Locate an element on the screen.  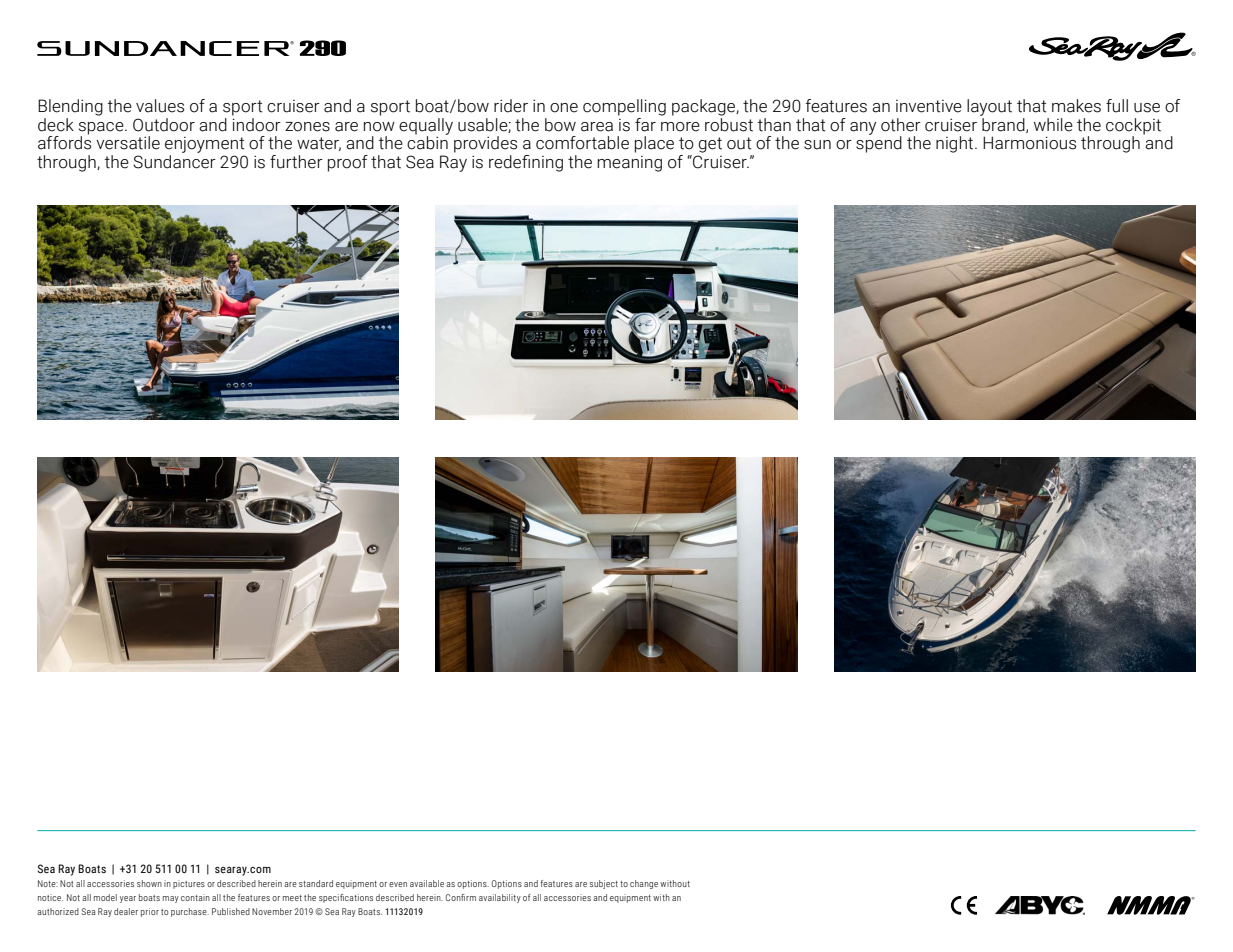
Outdoor is located at coordinates (164, 125).
